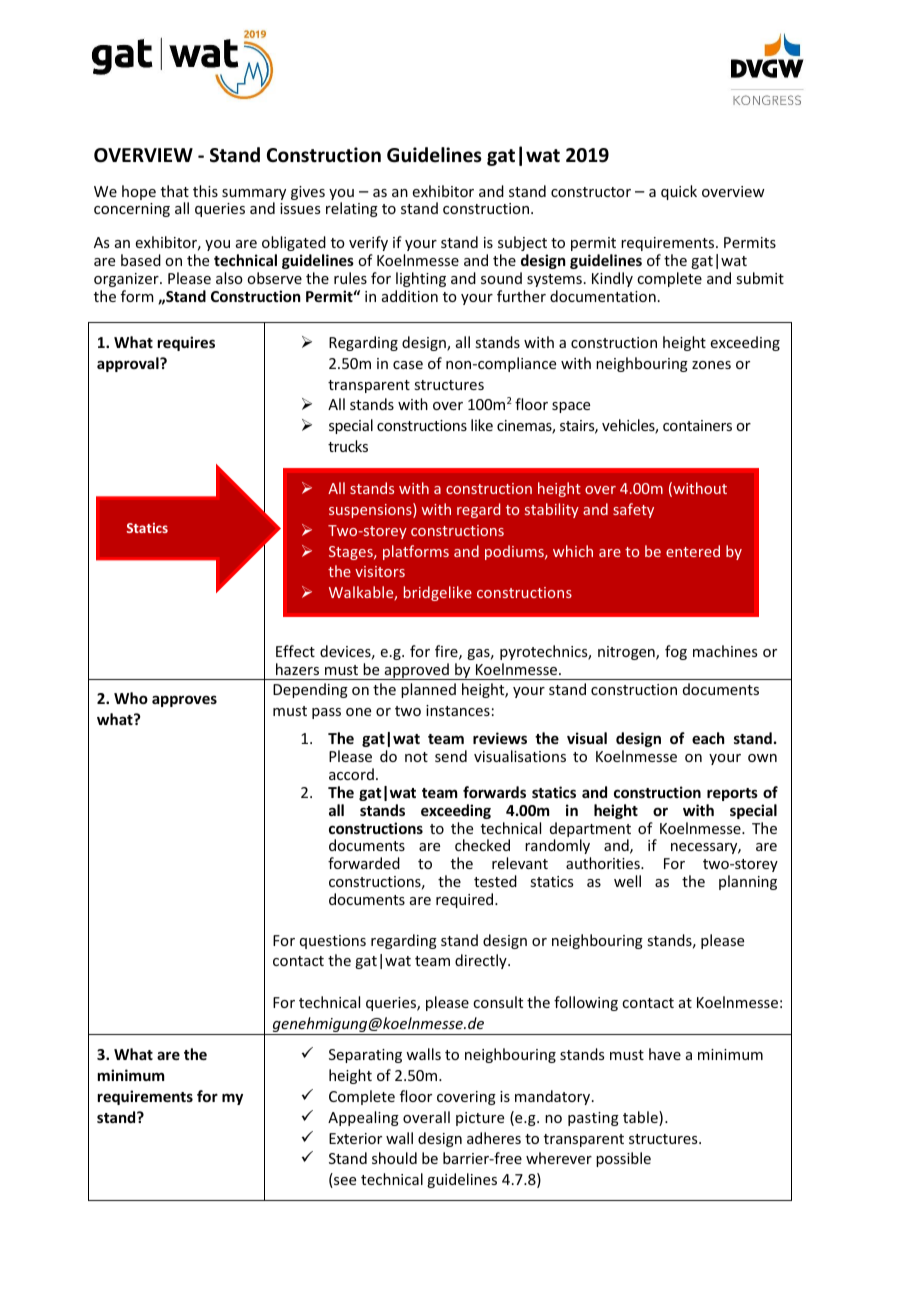  Describe the element at coordinates (676, 652) in the screenshot. I see `fog` at that location.
